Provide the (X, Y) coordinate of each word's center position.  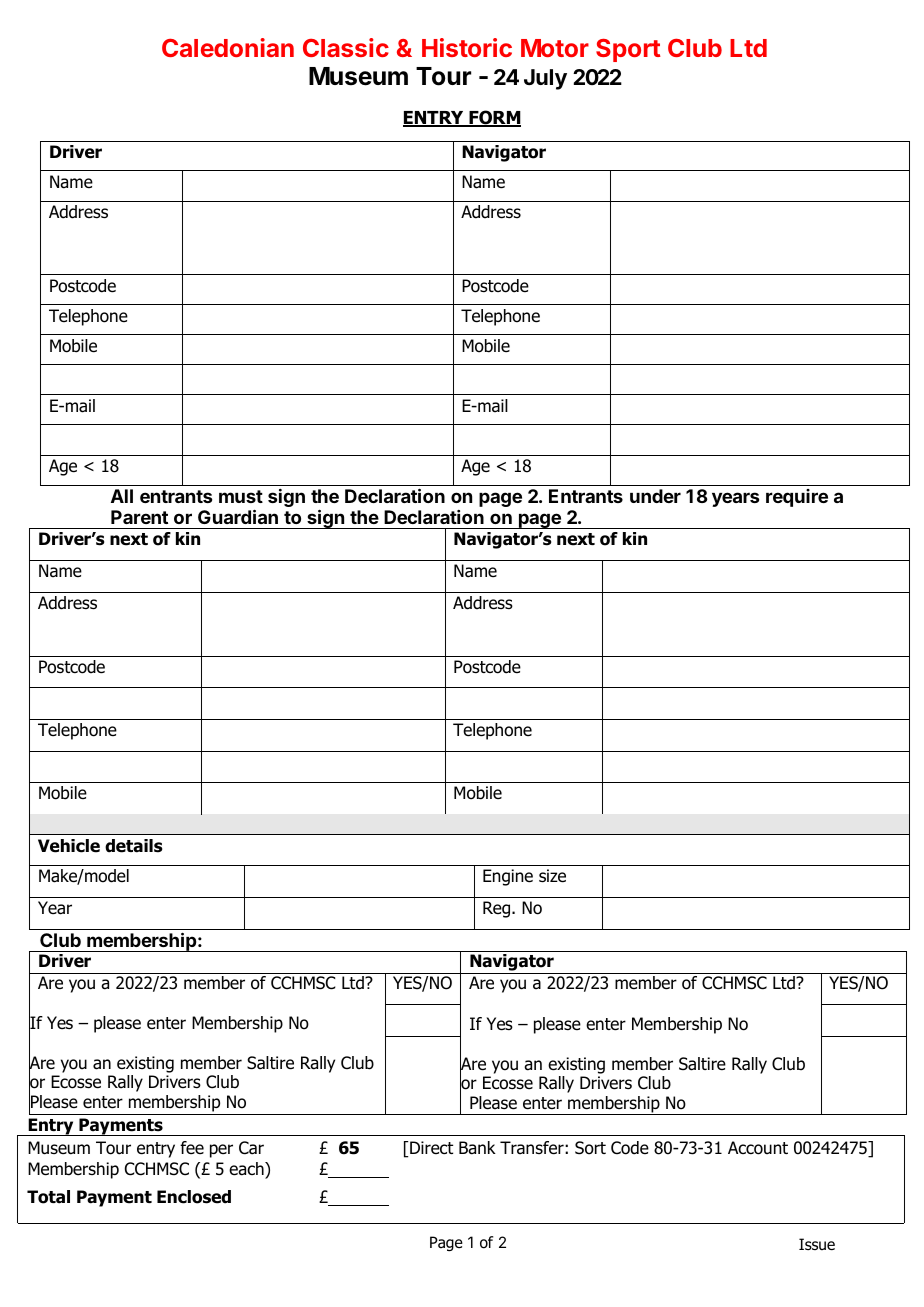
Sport (628, 50)
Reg (498, 909)
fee (192, 1148)
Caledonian (228, 47)
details (133, 846)
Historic (467, 47)
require (797, 498)
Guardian (238, 516)
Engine (508, 877)
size (552, 876)
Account (758, 1148)
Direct (430, 1147)
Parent (139, 517)
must (241, 496)
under (655, 496)
